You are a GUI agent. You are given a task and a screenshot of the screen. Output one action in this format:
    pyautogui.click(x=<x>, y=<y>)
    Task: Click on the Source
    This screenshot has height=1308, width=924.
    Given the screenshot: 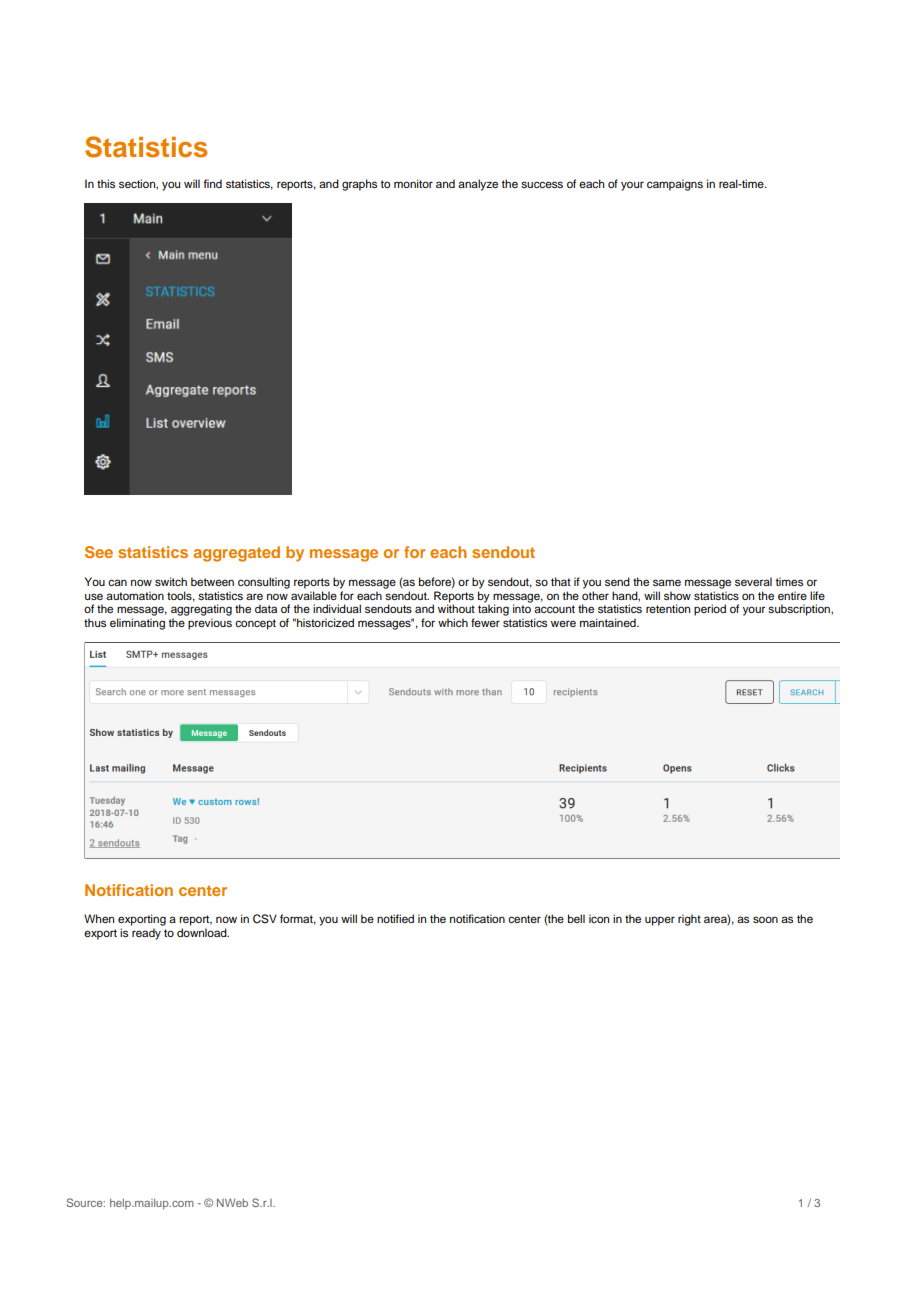 What is the action you would take?
    pyautogui.click(x=86, y=1202)
